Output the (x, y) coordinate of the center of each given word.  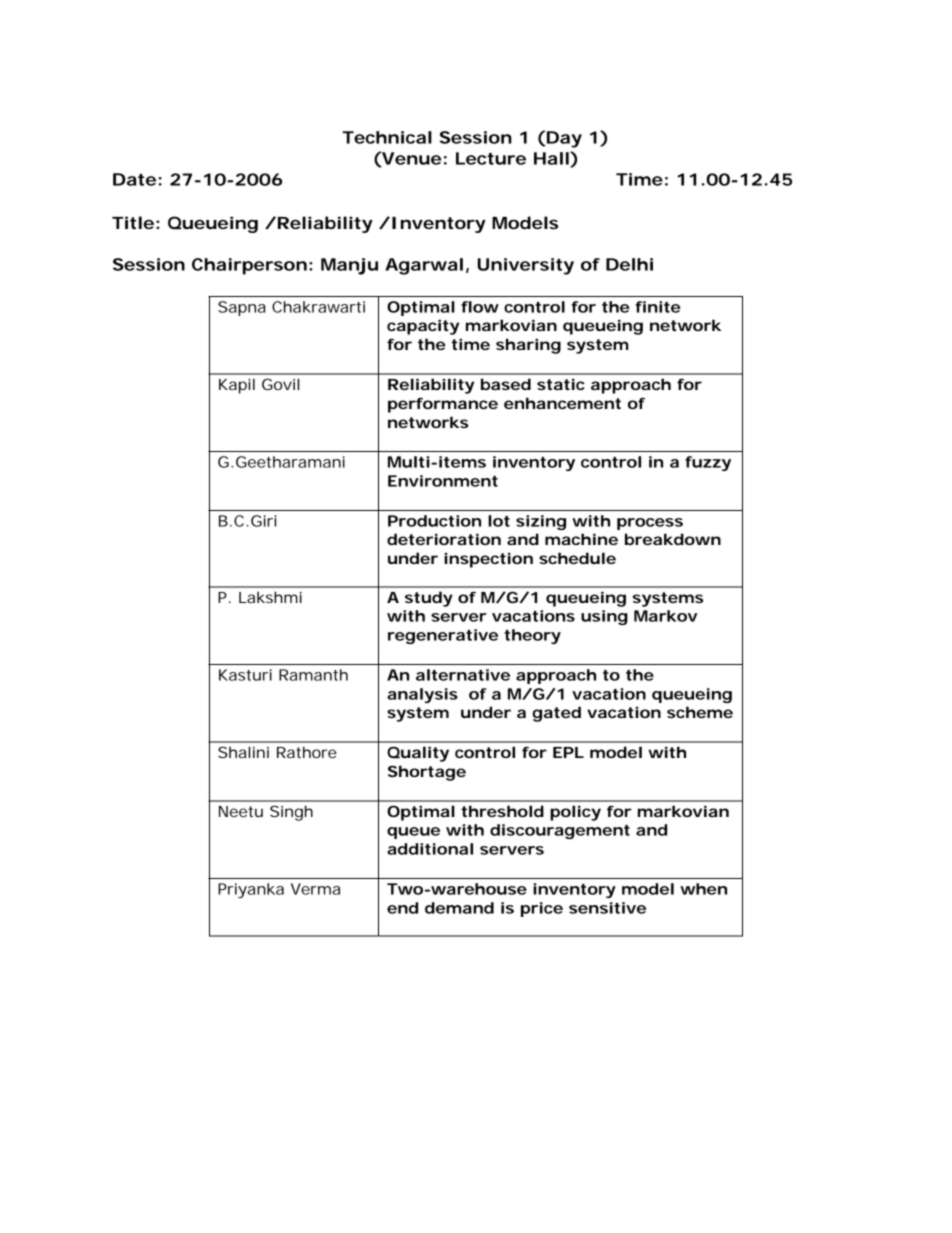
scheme (700, 712)
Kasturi (245, 675)
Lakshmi (270, 597)
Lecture (491, 158)
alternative (463, 675)
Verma (315, 889)
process (650, 524)
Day (563, 139)
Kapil (237, 386)
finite (658, 307)
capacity (423, 327)
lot (499, 521)
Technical (387, 137)
